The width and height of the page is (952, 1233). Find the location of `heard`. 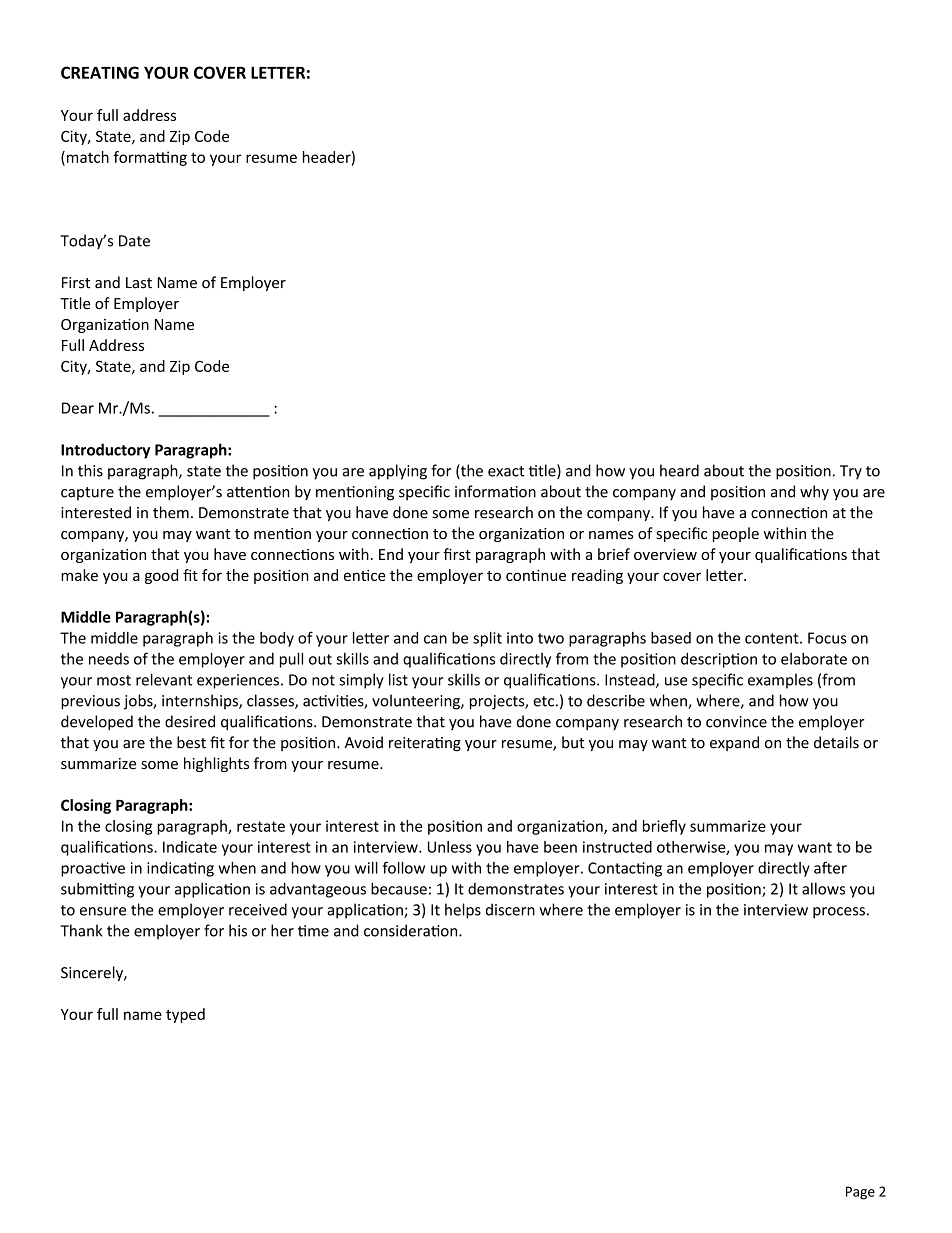

heard is located at coordinates (679, 470).
